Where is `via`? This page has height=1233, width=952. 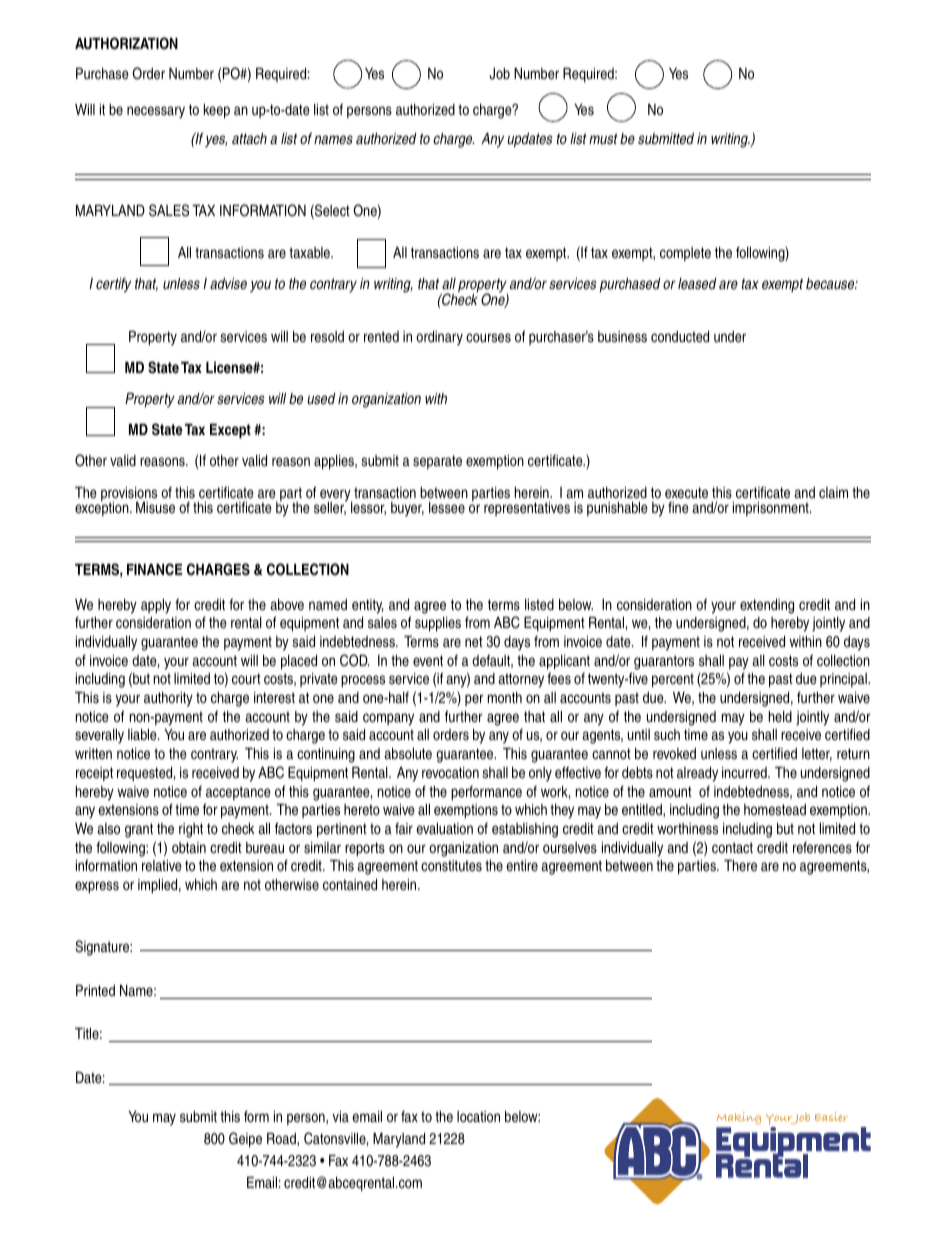 via is located at coordinates (340, 1116).
